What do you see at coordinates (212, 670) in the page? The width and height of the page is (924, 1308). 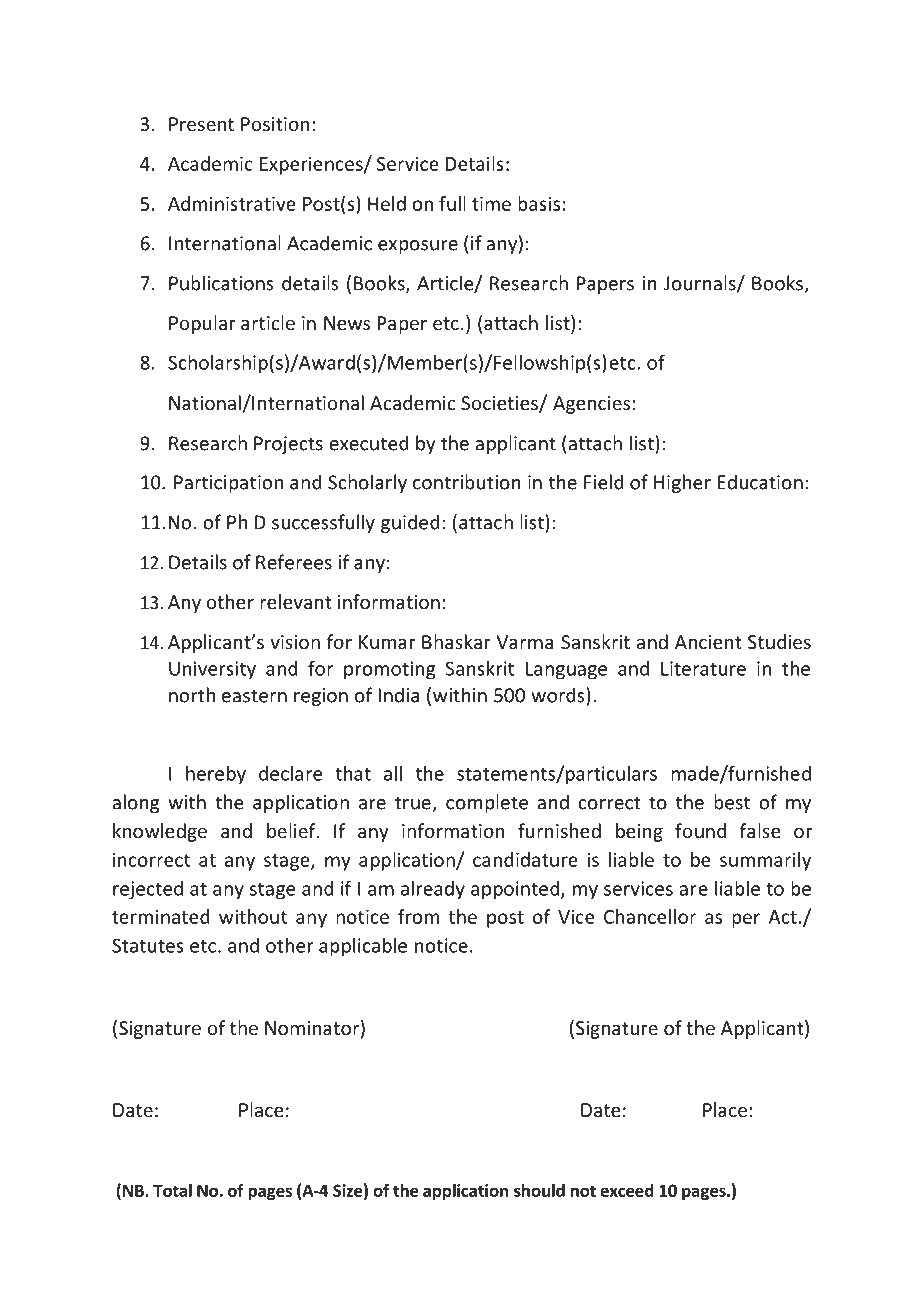 I see `University` at bounding box center [212, 670].
